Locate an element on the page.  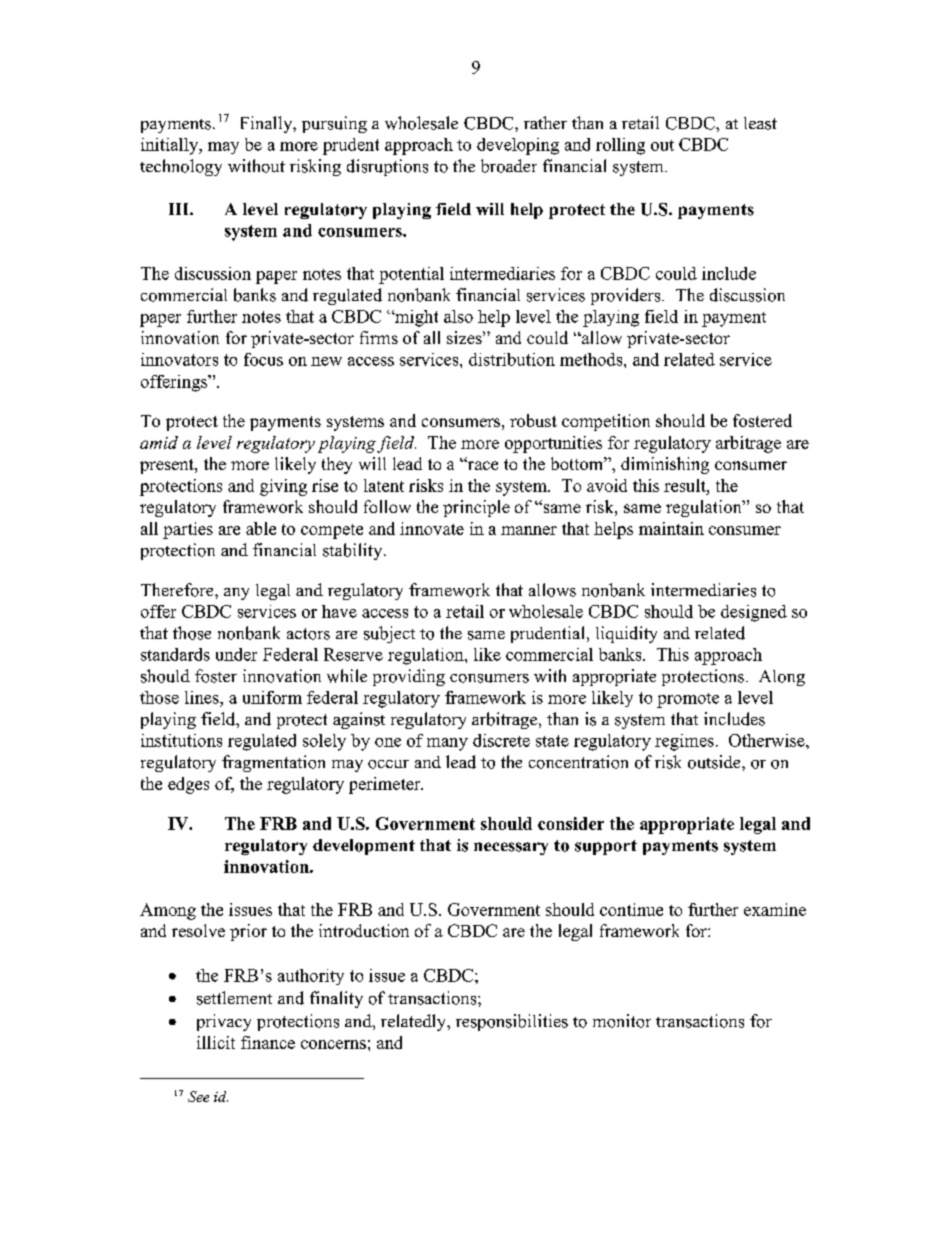
designed is located at coordinates (754, 613).
